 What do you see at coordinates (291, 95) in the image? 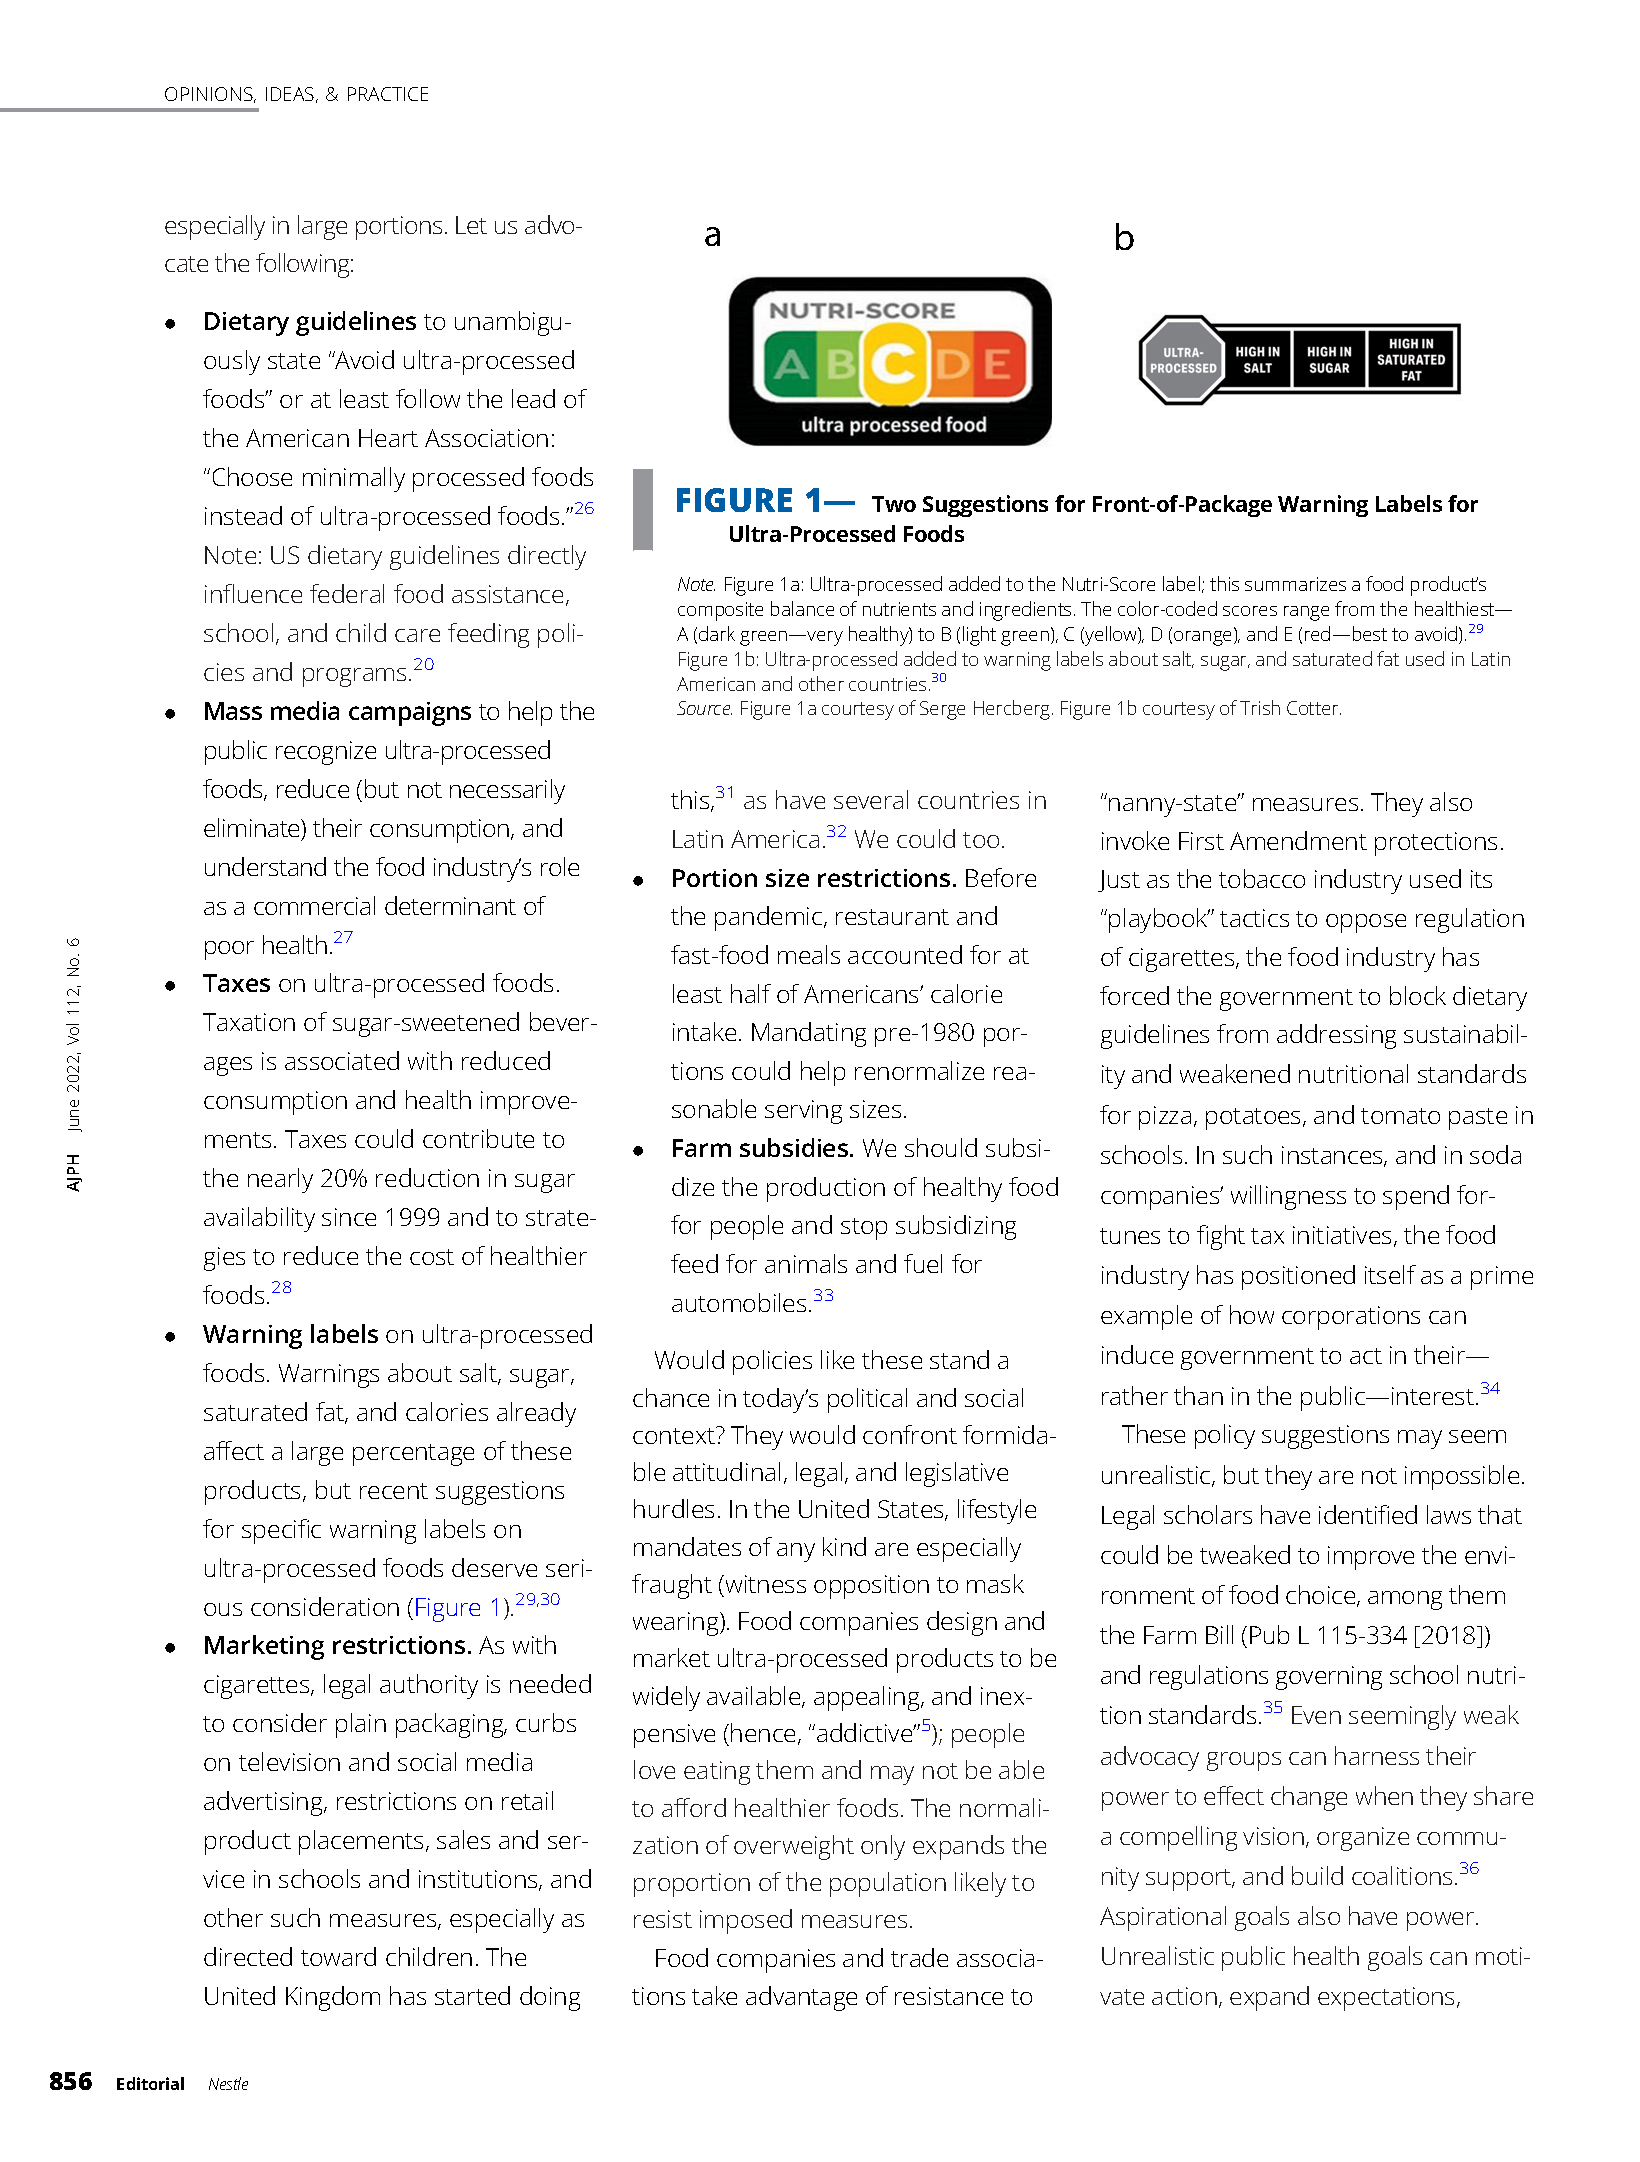
I see `IDEAS` at bounding box center [291, 95].
